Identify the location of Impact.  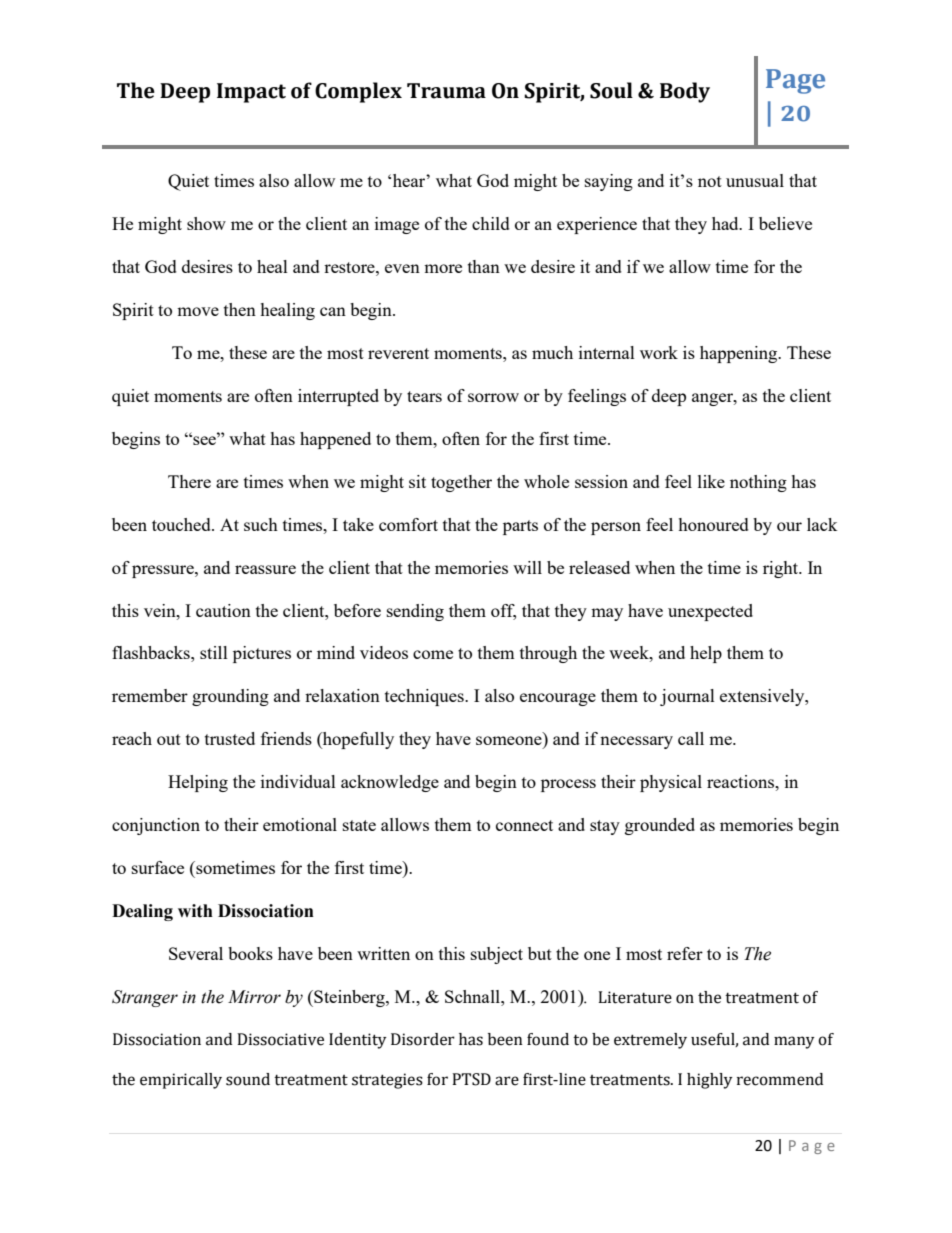
(251, 93).
